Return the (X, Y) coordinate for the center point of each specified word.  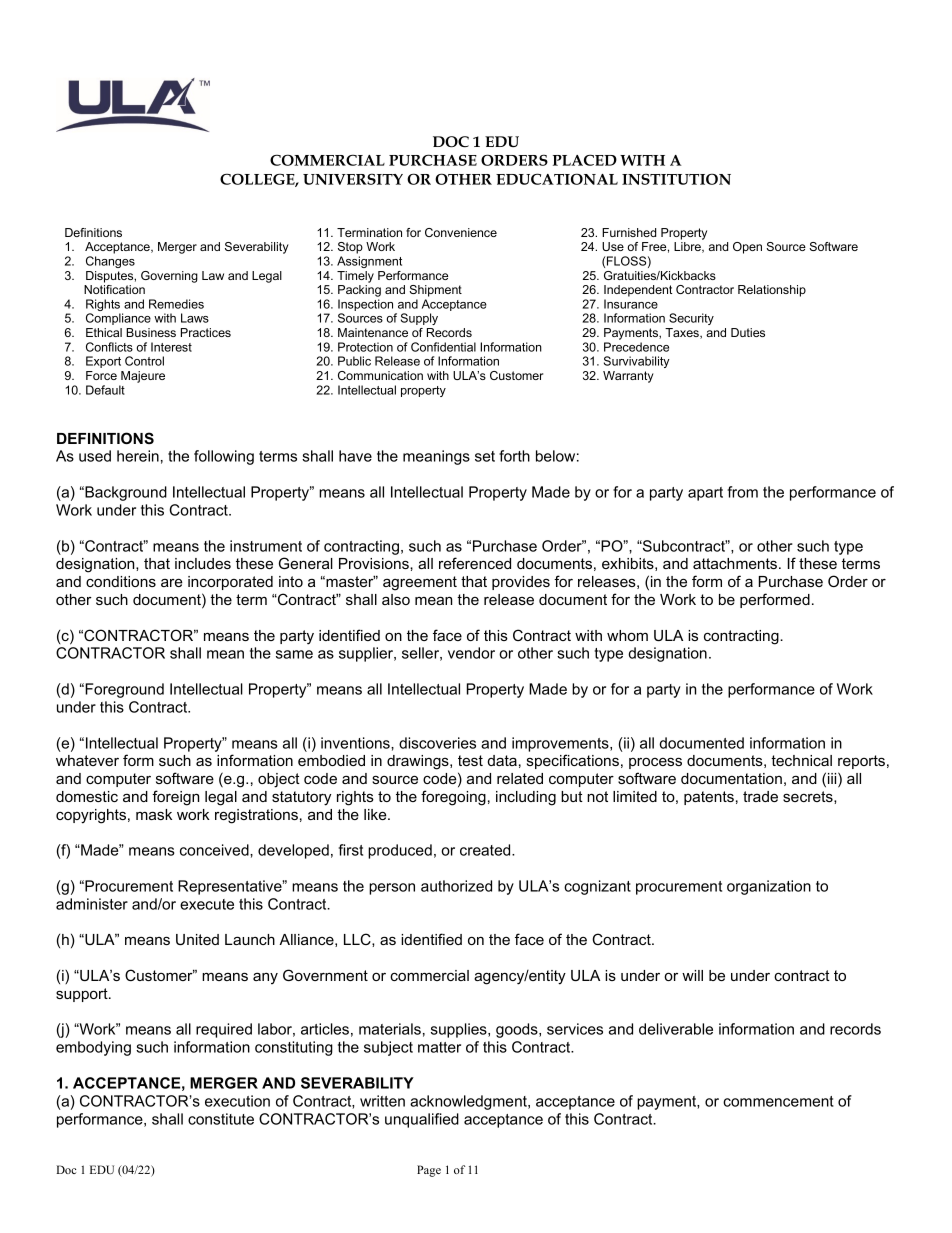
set (485, 456)
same (294, 654)
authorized (456, 886)
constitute (221, 1119)
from (742, 492)
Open (747, 248)
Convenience (461, 232)
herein (138, 456)
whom (627, 635)
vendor (471, 653)
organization (769, 887)
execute (207, 904)
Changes (110, 262)
